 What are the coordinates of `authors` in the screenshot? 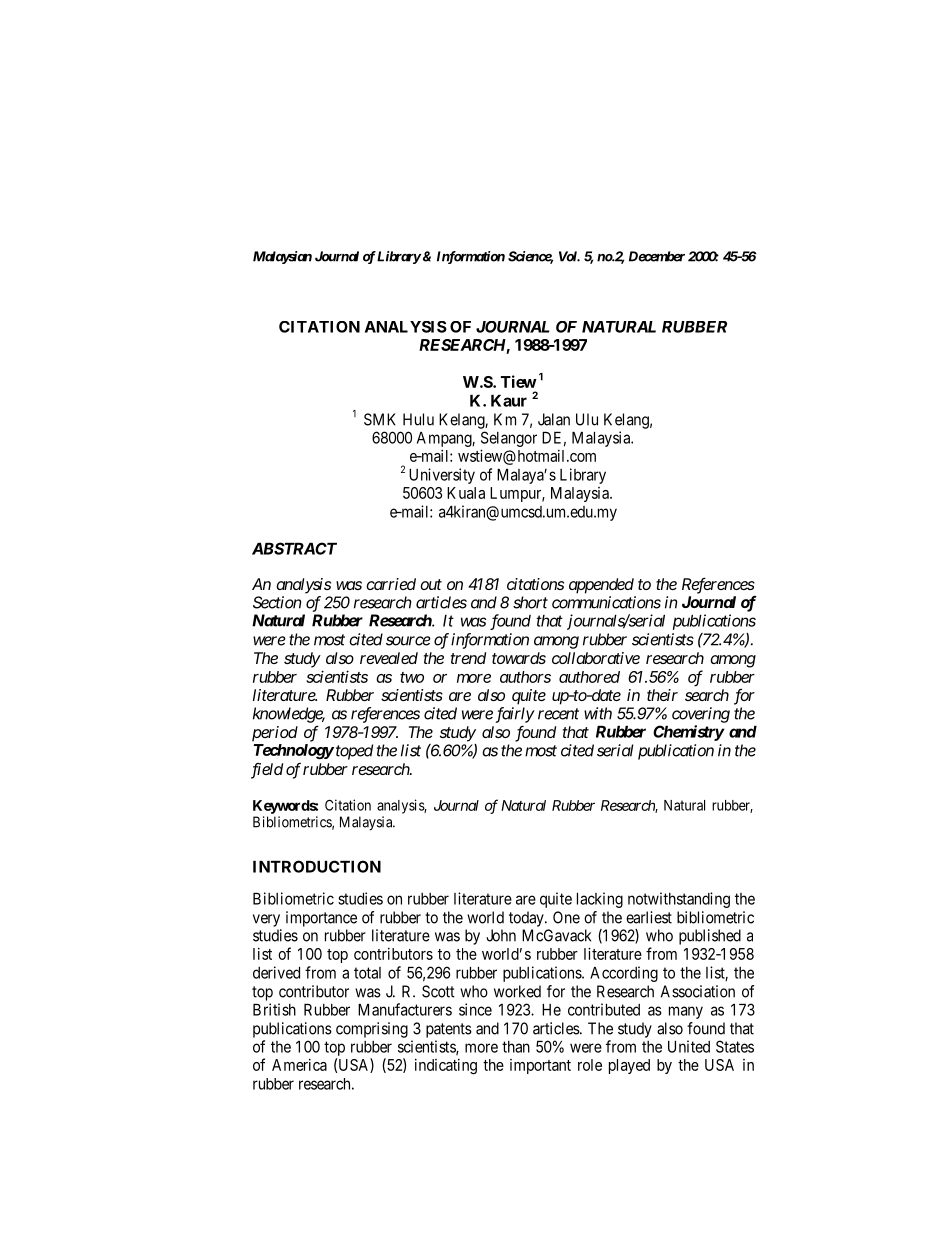 It's located at (525, 677).
